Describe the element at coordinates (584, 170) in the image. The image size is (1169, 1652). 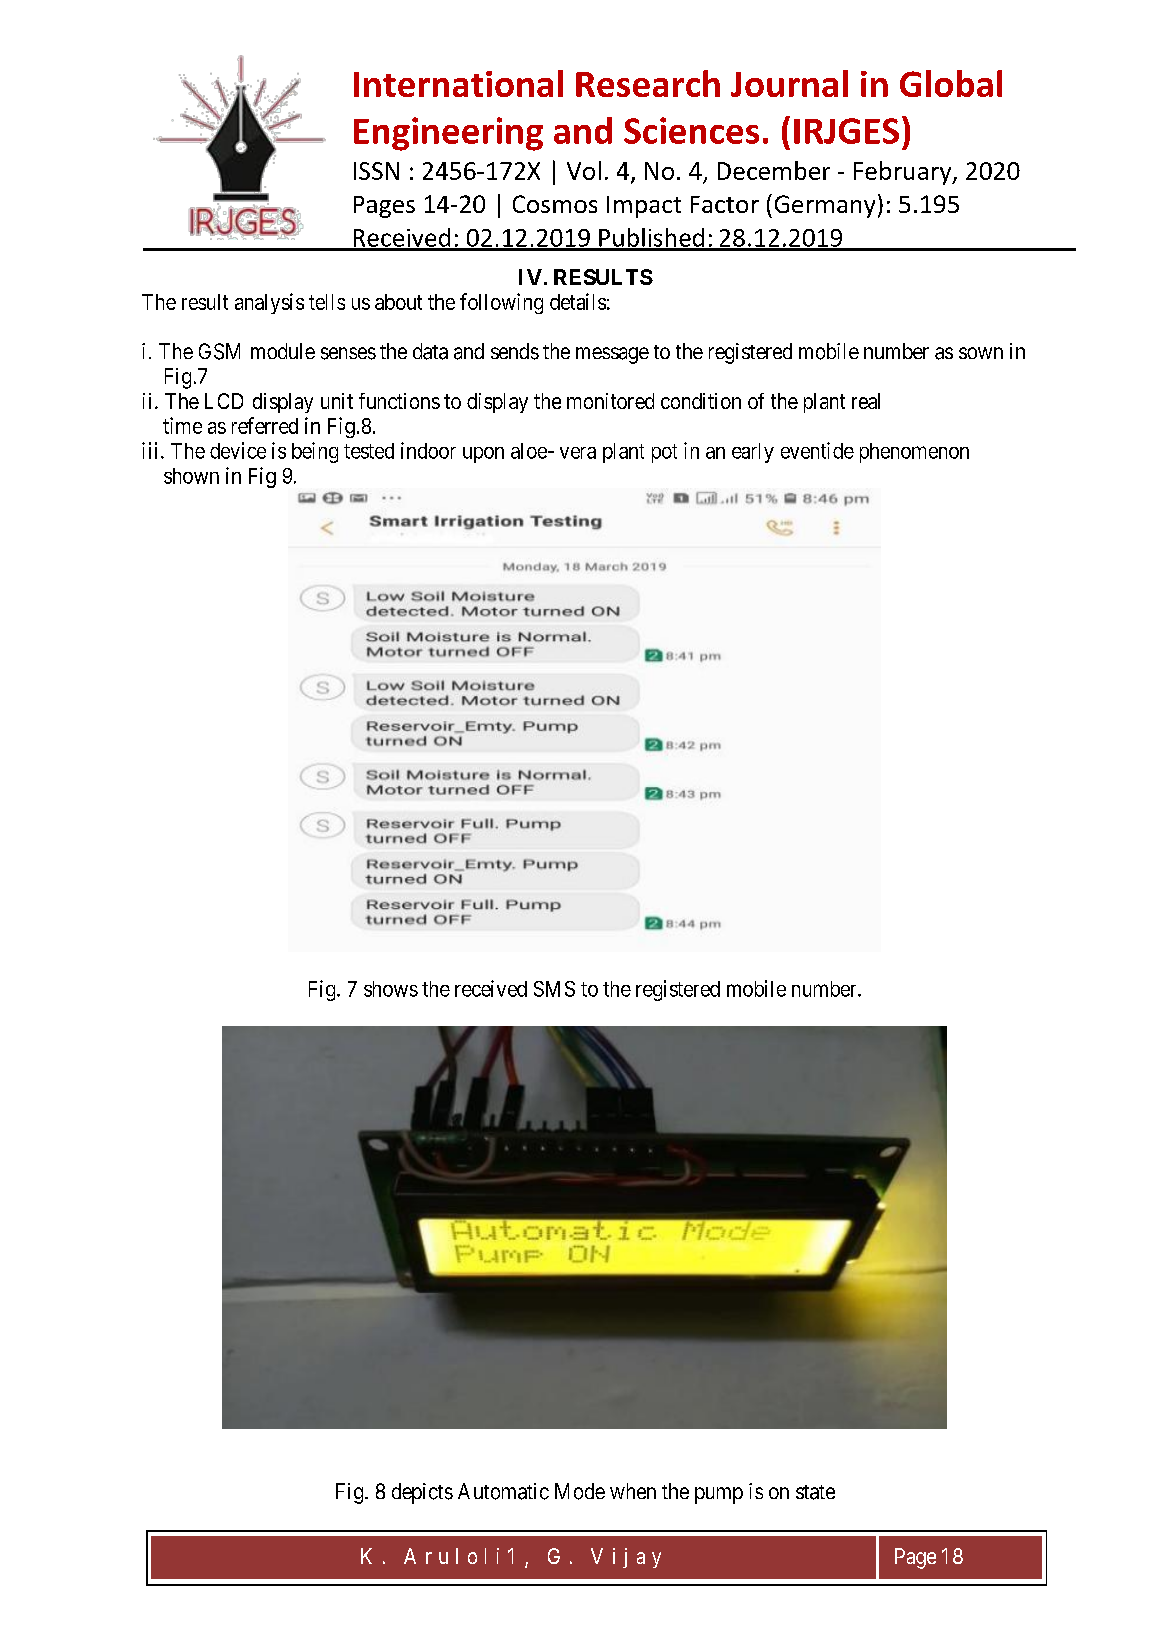
I see `Vol` at that location.
